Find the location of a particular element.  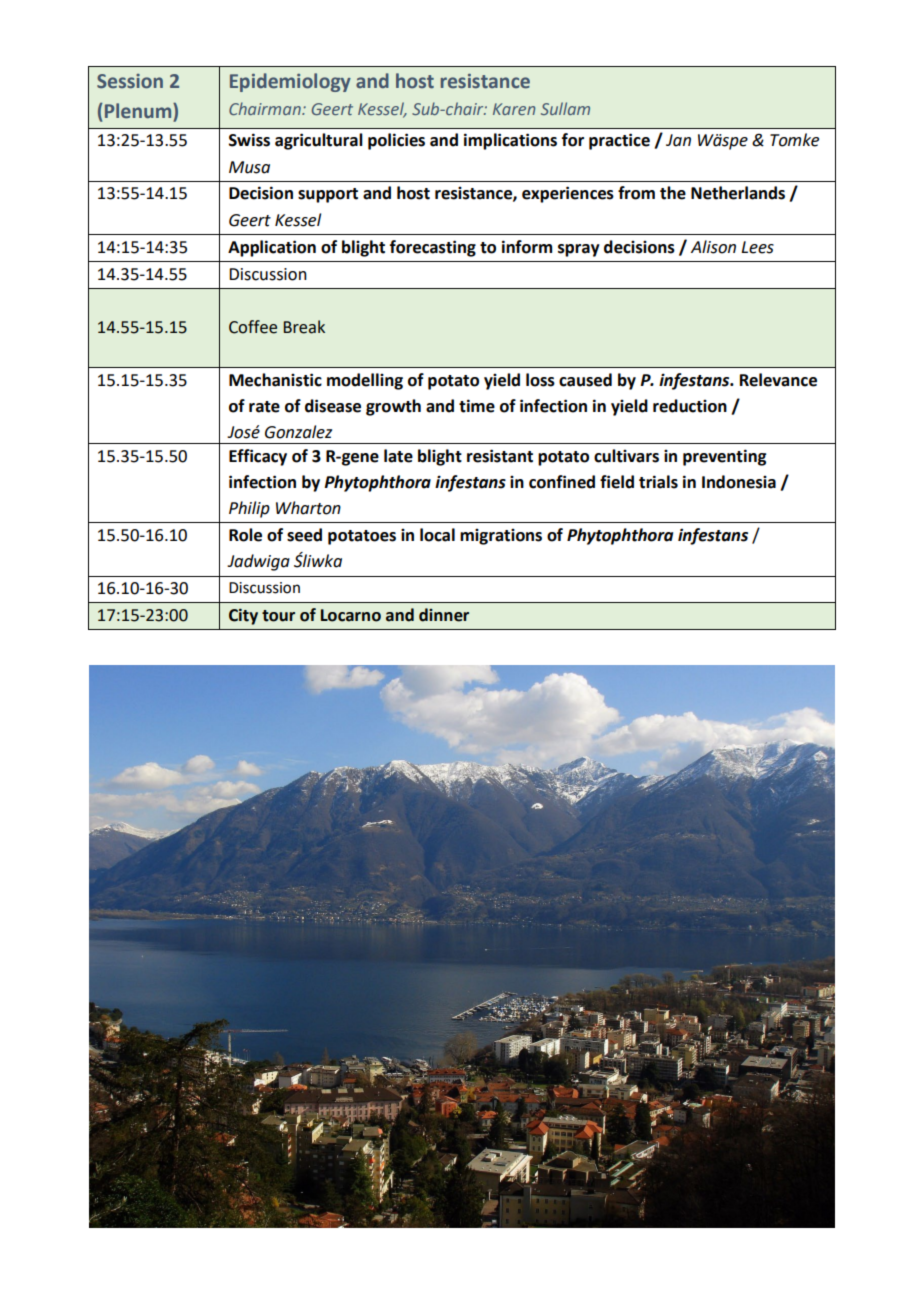

Jan is located at coordinates (678, 140).
